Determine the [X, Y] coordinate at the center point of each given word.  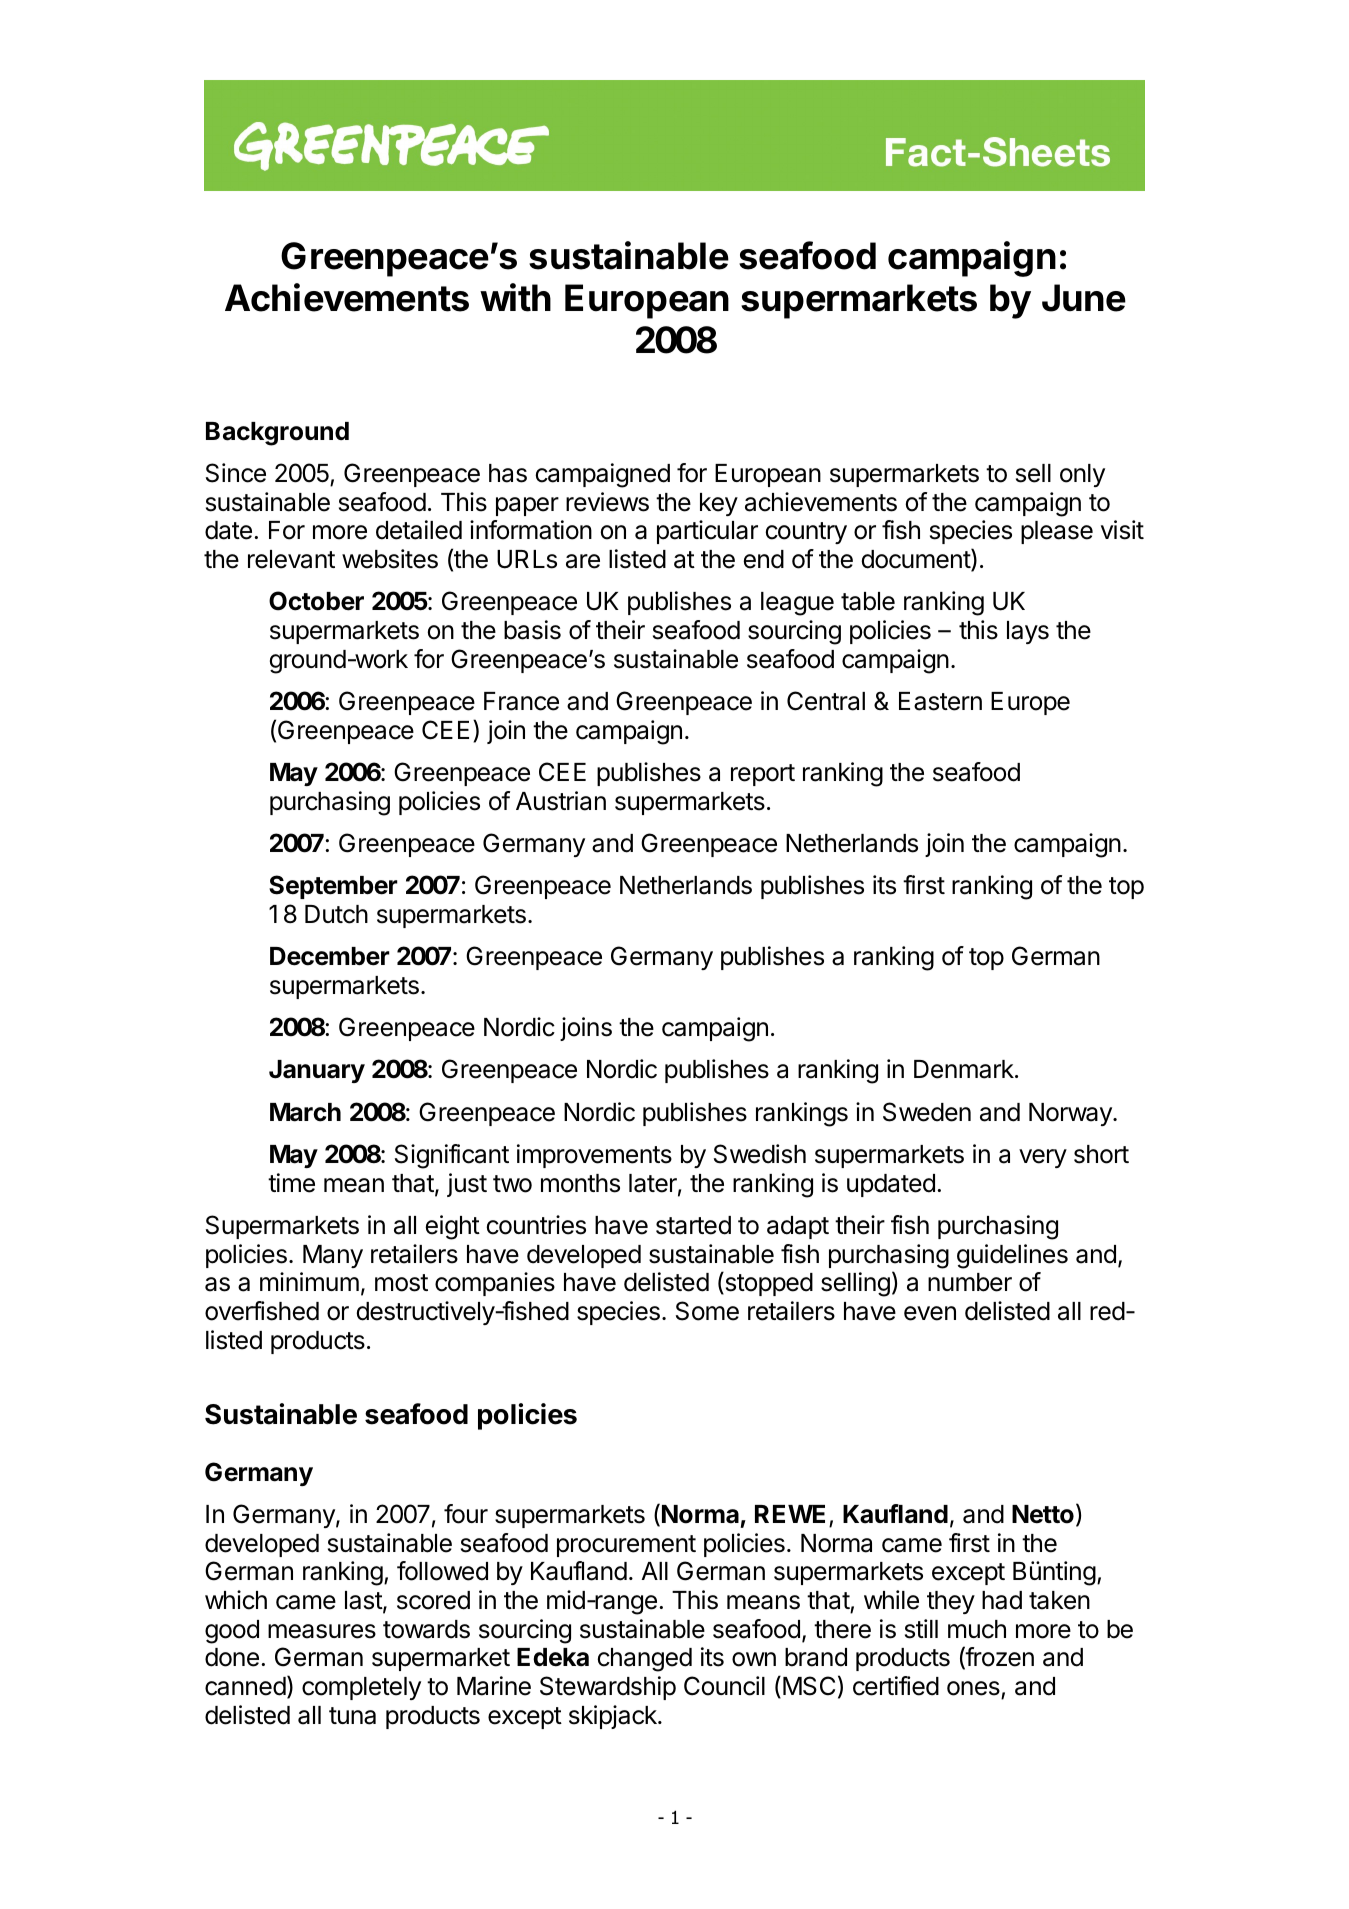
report [763, 775]
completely [361, 1688]
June [1084, 298]
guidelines [1012, 1256]
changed [645, 1660]
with [515, 297]
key [719, 504]
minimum [309, 1281]
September [333, 887]
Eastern [940, 701]
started [693, 1225]
